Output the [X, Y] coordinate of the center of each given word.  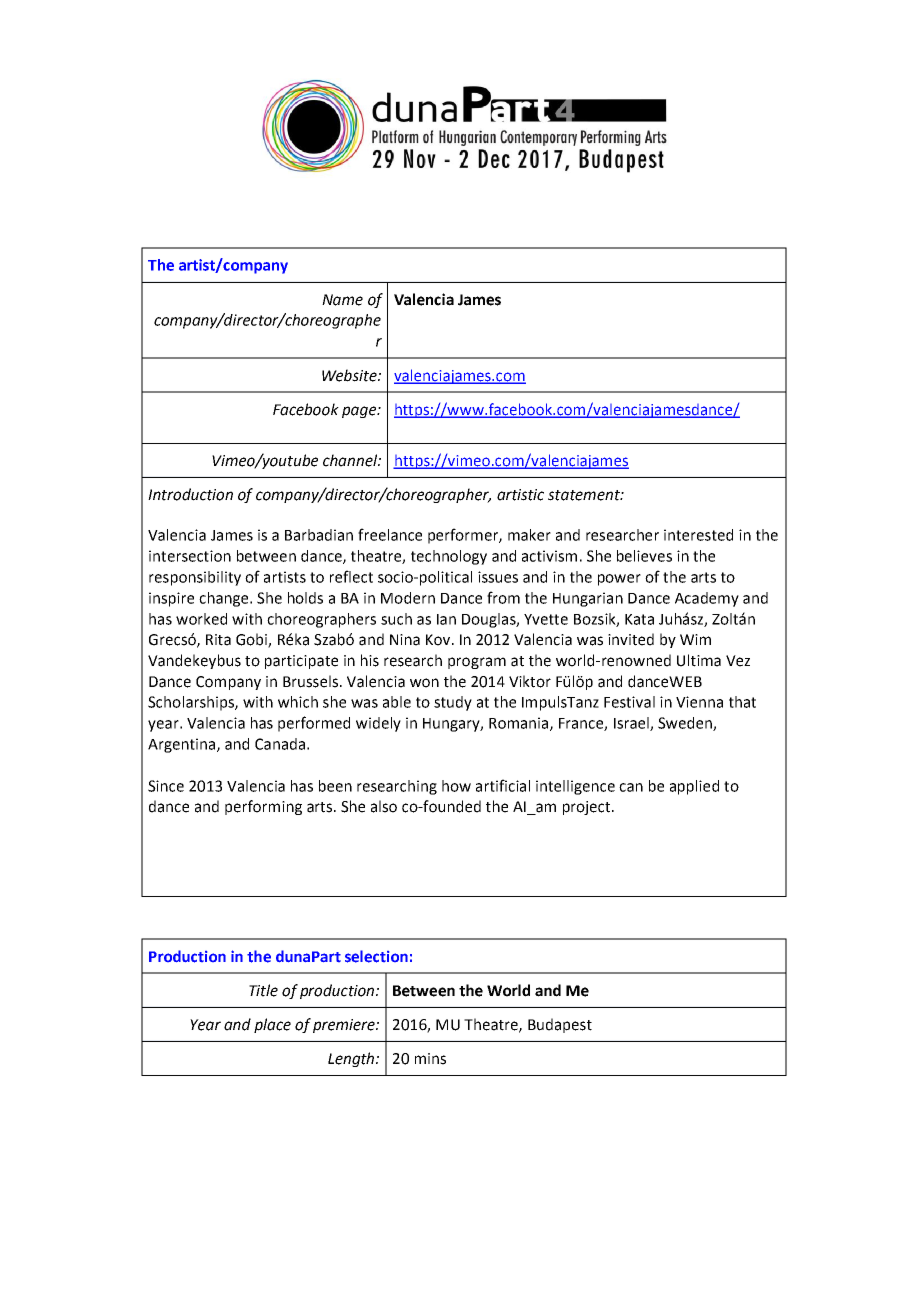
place [272, 1025]
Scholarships [192, 703]
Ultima [699, 660]
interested [698, 535]
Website [350, 375]
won [424, 683]
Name [342, 300]
